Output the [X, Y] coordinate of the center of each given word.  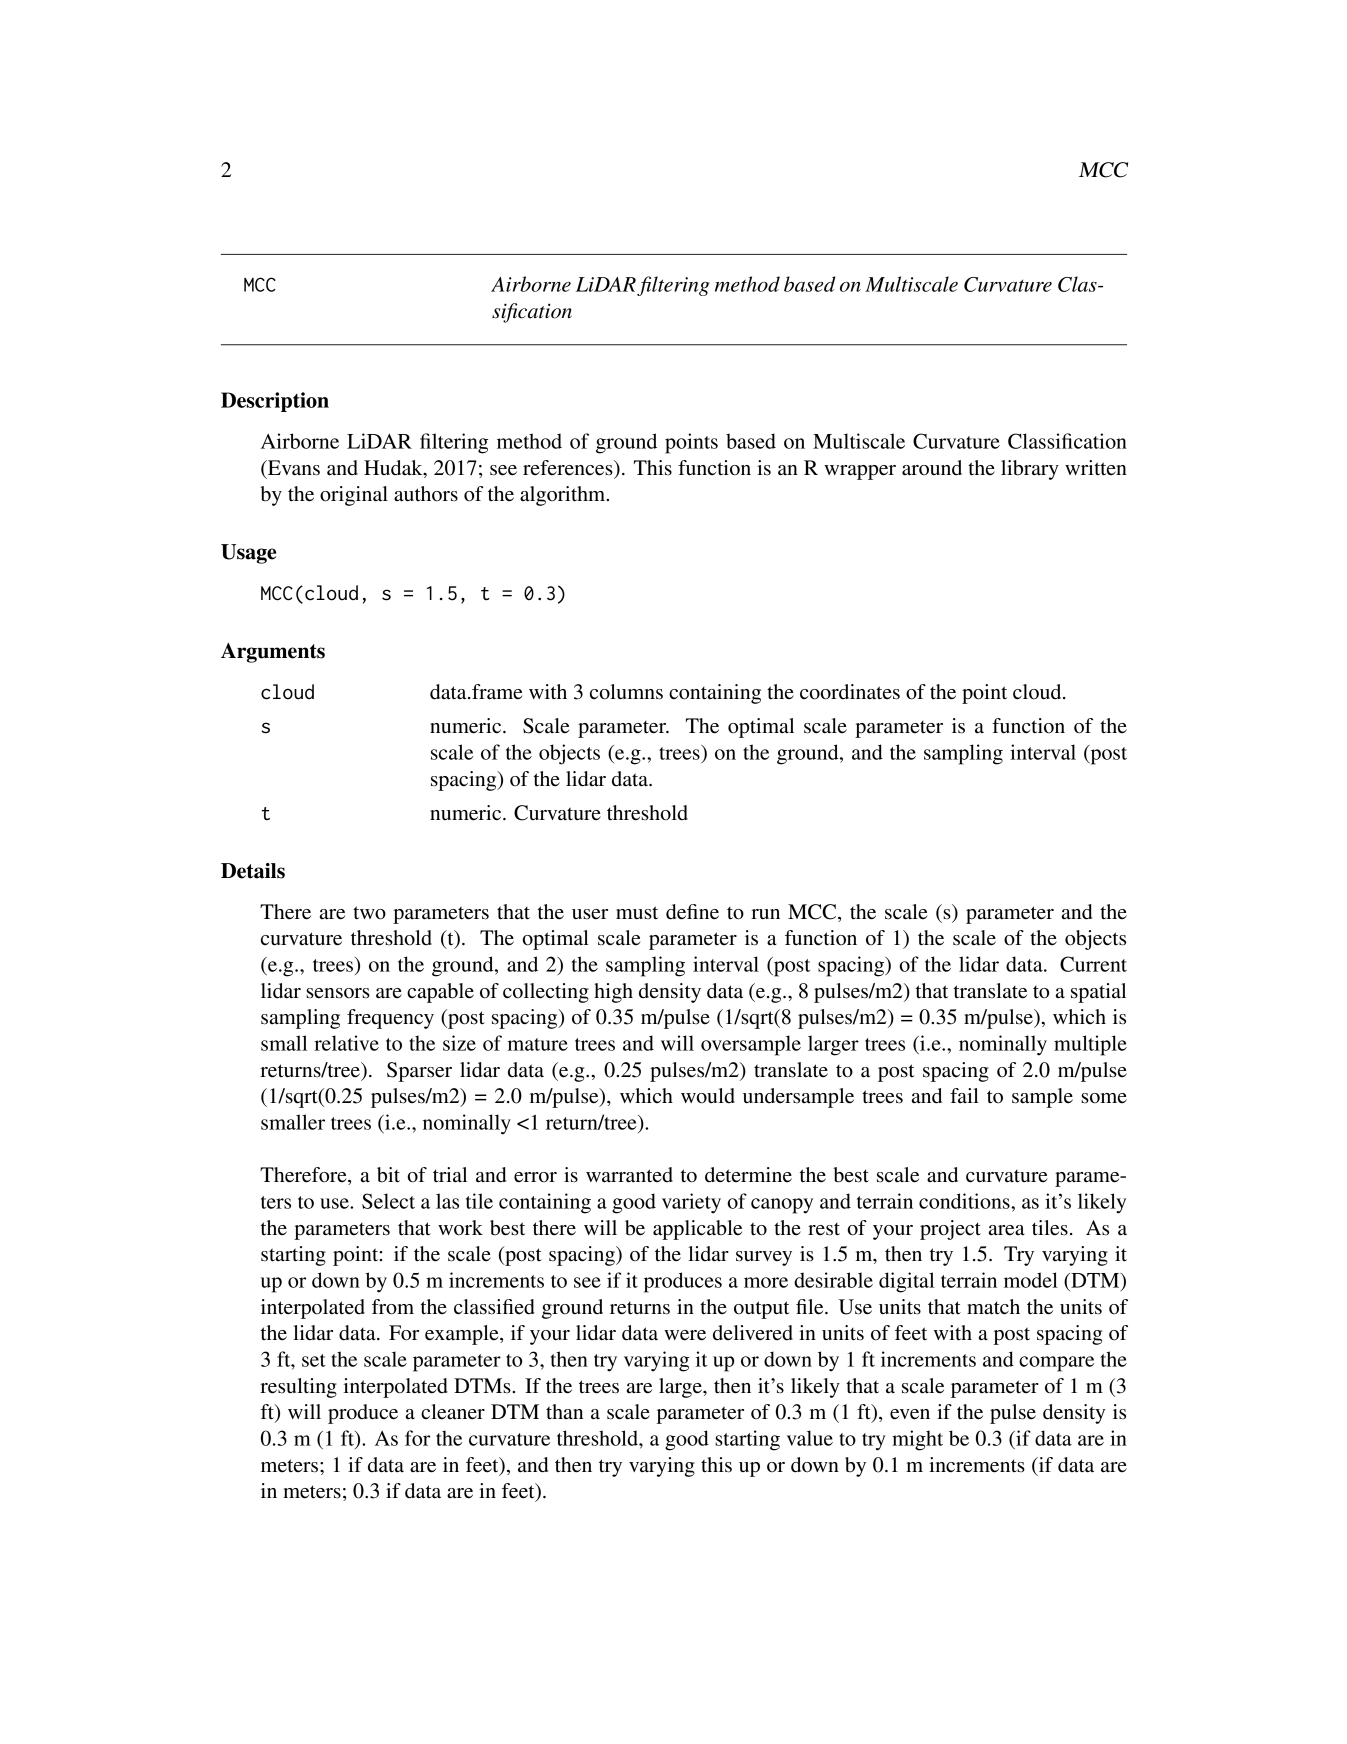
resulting [298, 1388]
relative [346, 1043]
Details [253, 871]
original [354, 496]
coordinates [850, 692]
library [1030, 470]
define [692, 912]
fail [964, 1096]
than [564, 1412]
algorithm [564, 496]
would [708, 1096]
